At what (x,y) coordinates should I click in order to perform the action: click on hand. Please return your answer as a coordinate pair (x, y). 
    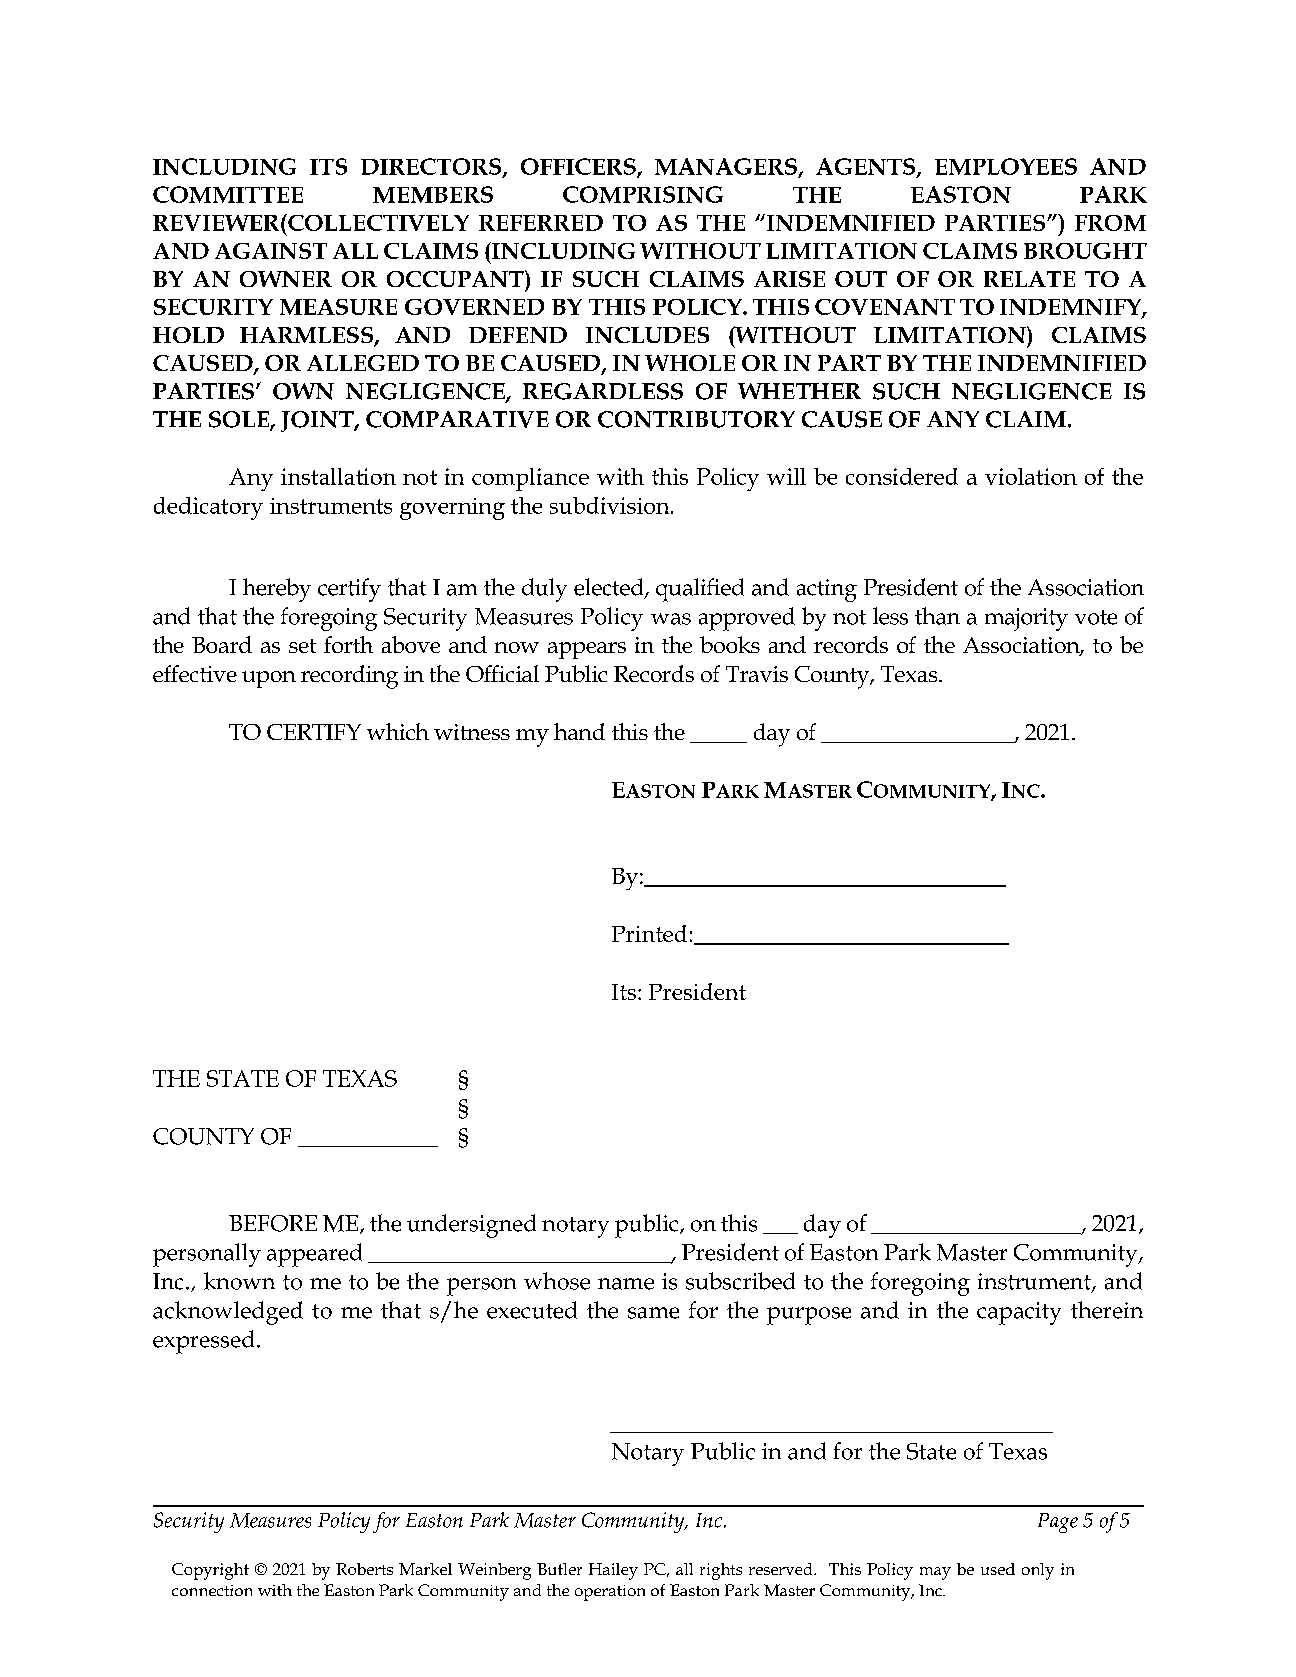
    Looking at the image, I should click on (579, 731).
